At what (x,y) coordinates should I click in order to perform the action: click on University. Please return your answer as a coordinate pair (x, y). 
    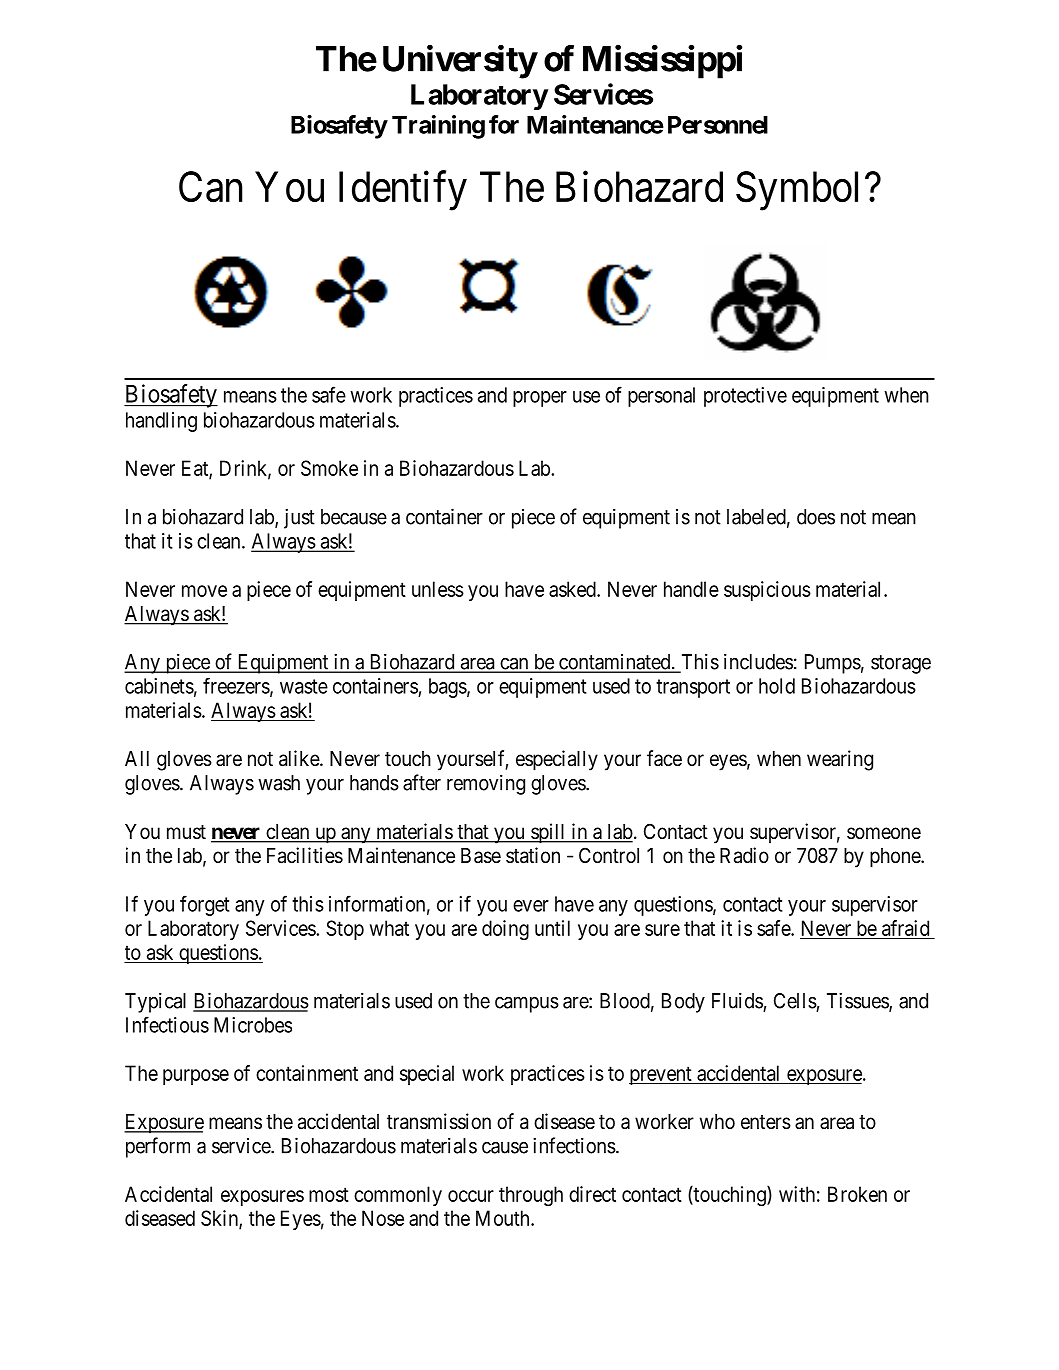
    Looking at the image, I should click on (460, 62).
